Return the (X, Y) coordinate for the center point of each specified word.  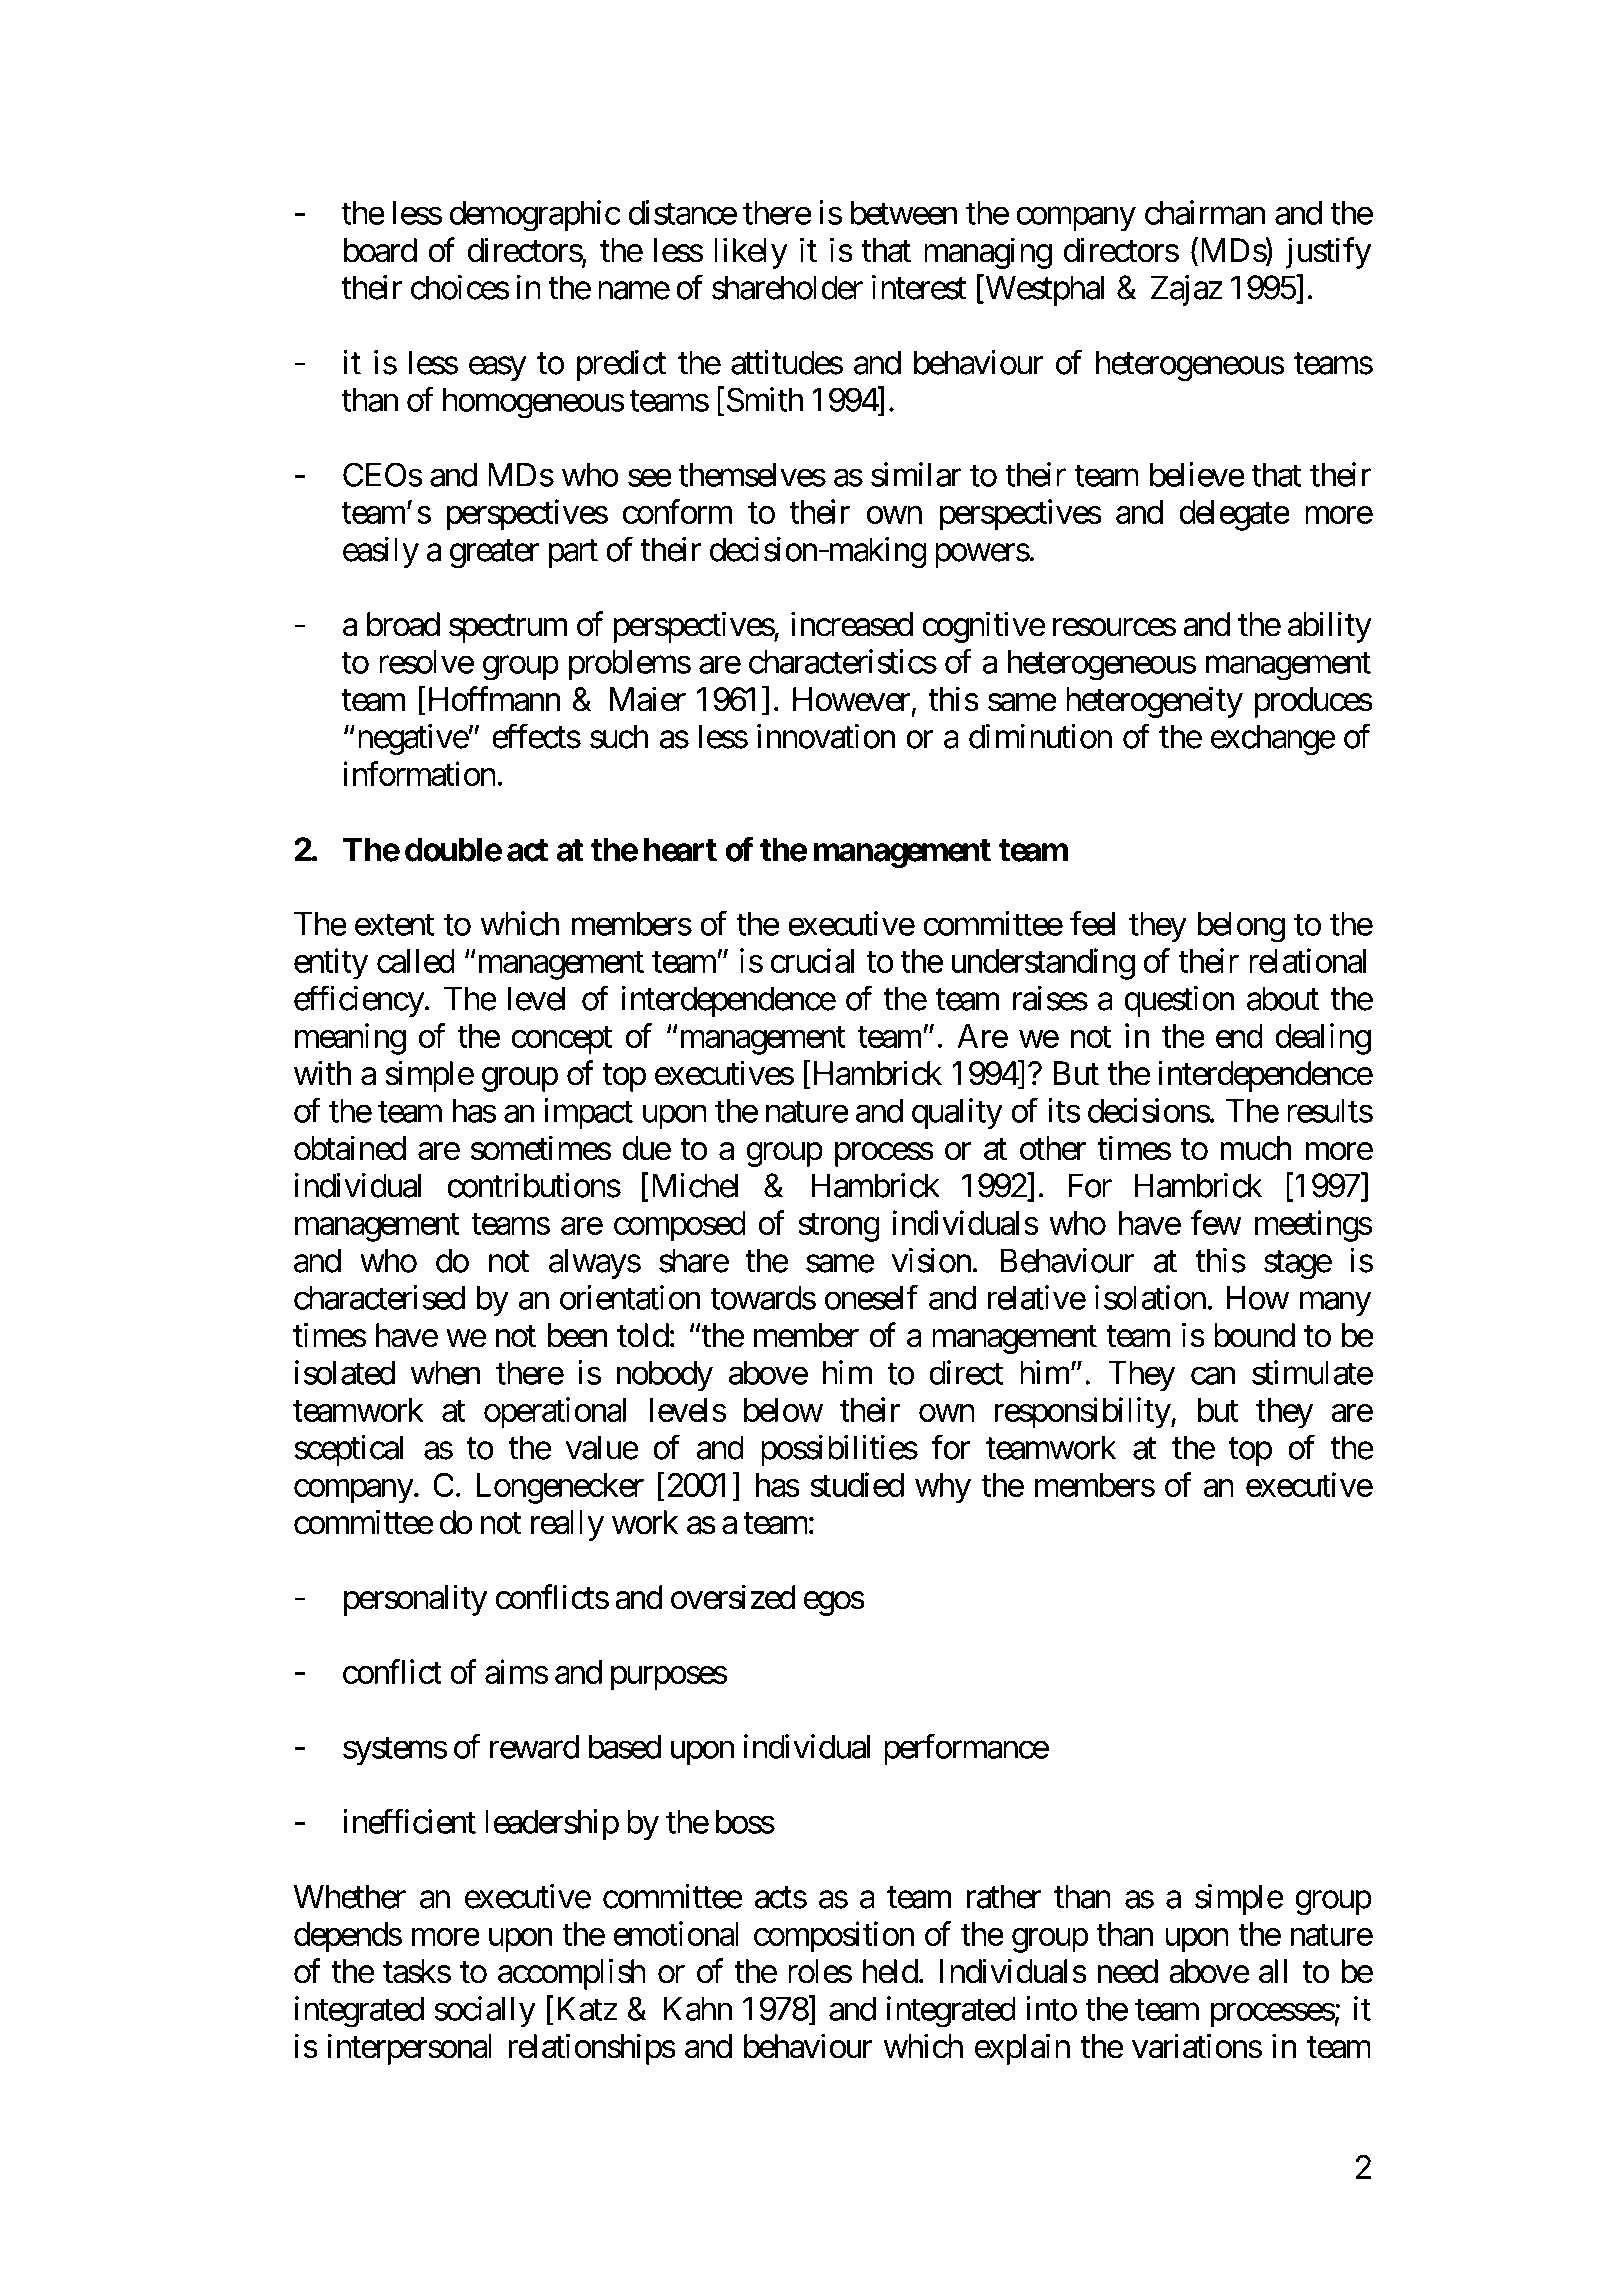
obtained (350, 1148)
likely (751, 253)
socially (485, 2012)
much (1256, 1148)
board (380, 250)
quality (957, 1114)
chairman (1205, 212)
